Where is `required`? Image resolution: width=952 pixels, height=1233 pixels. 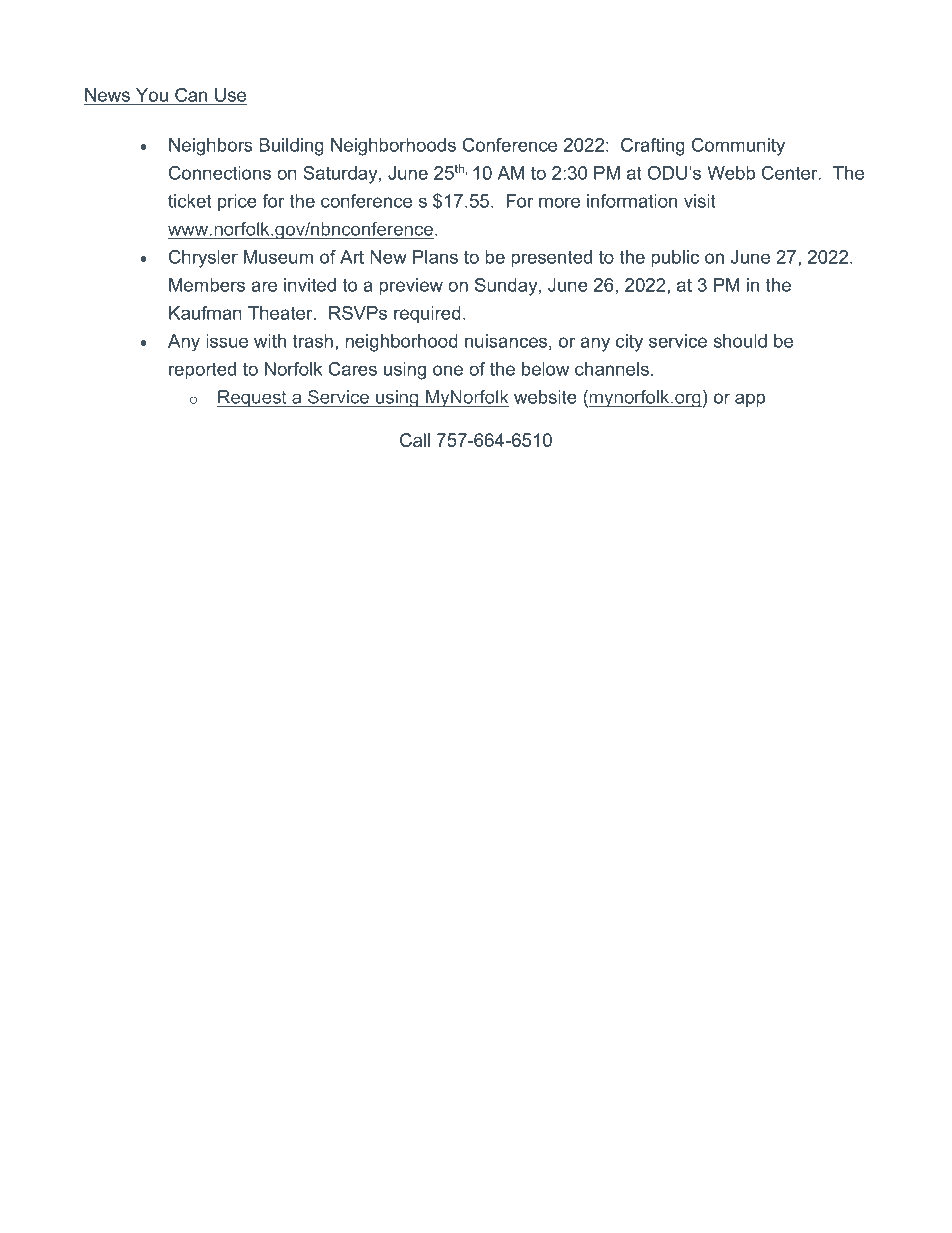 required is located at coordinates (427, 314).
